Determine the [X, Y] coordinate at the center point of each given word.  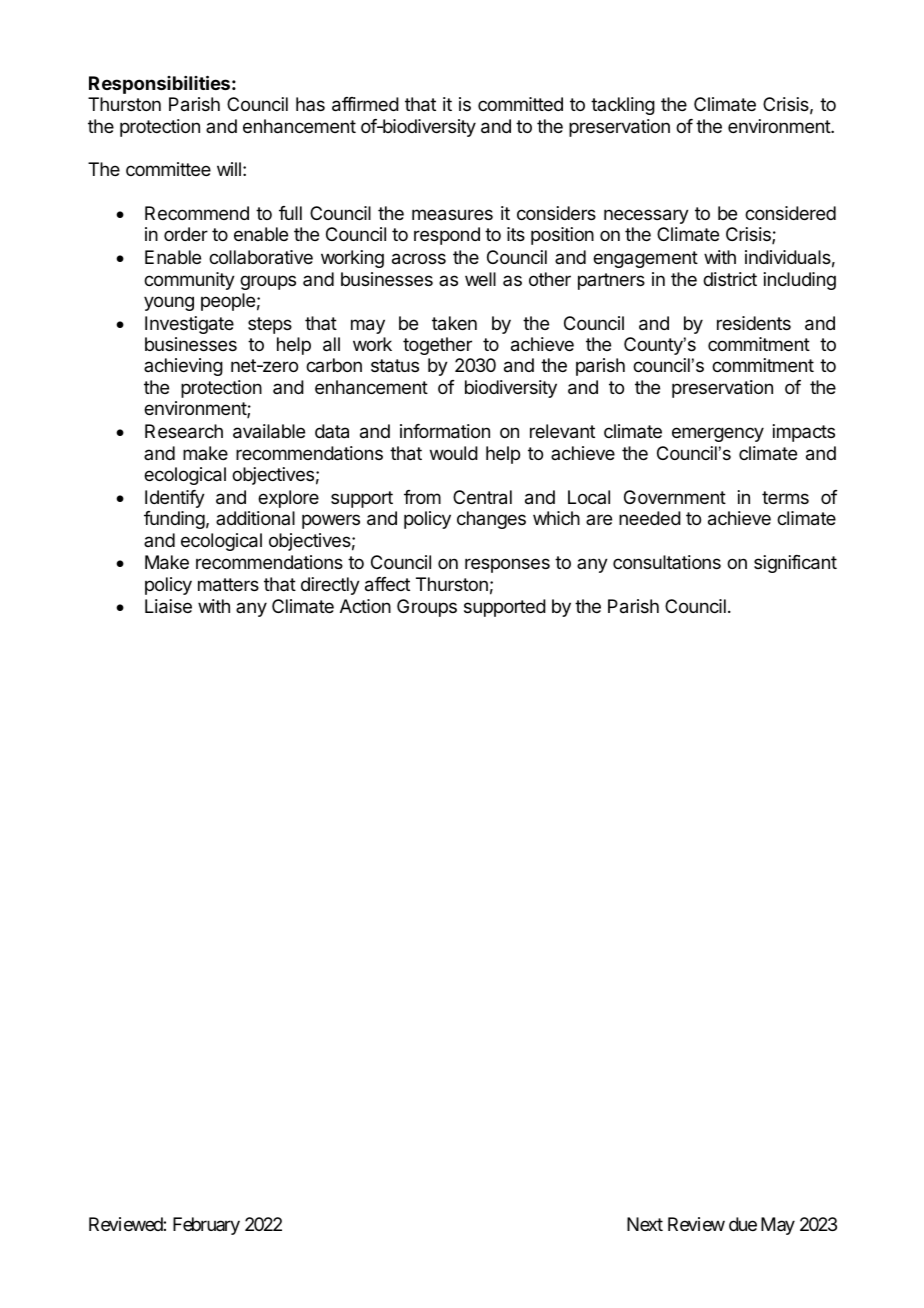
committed [520, 104]
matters [228, 585]
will [229, 169]
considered [790, 213]
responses [507, 565]
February [206, 1226]
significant [795, 564]
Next [645, 1224]
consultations [667, 562]
